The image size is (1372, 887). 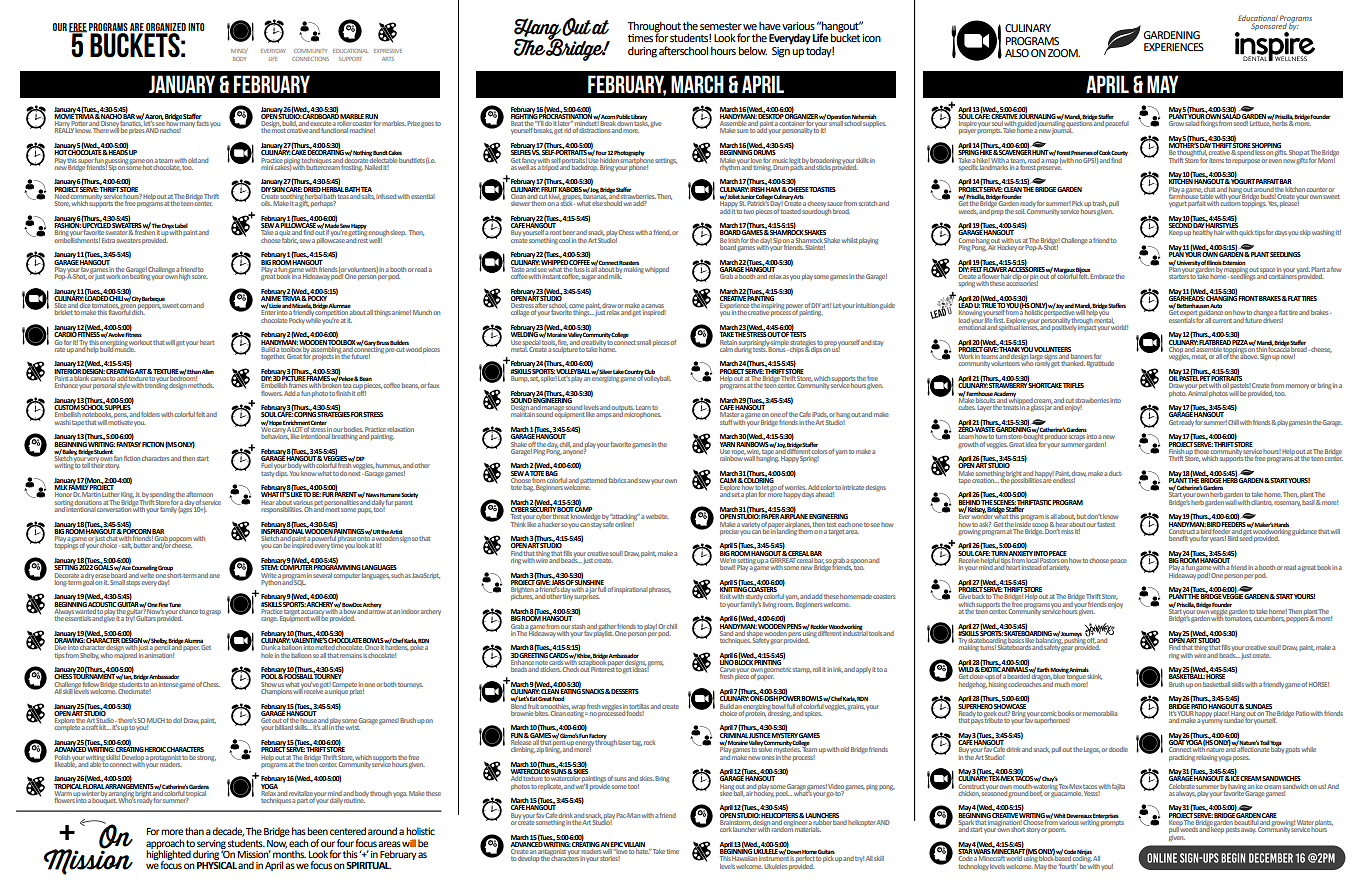 What do you see at coordinates (867, 305) in the document?
I see `intuition` at bounding box center [867, 305].
